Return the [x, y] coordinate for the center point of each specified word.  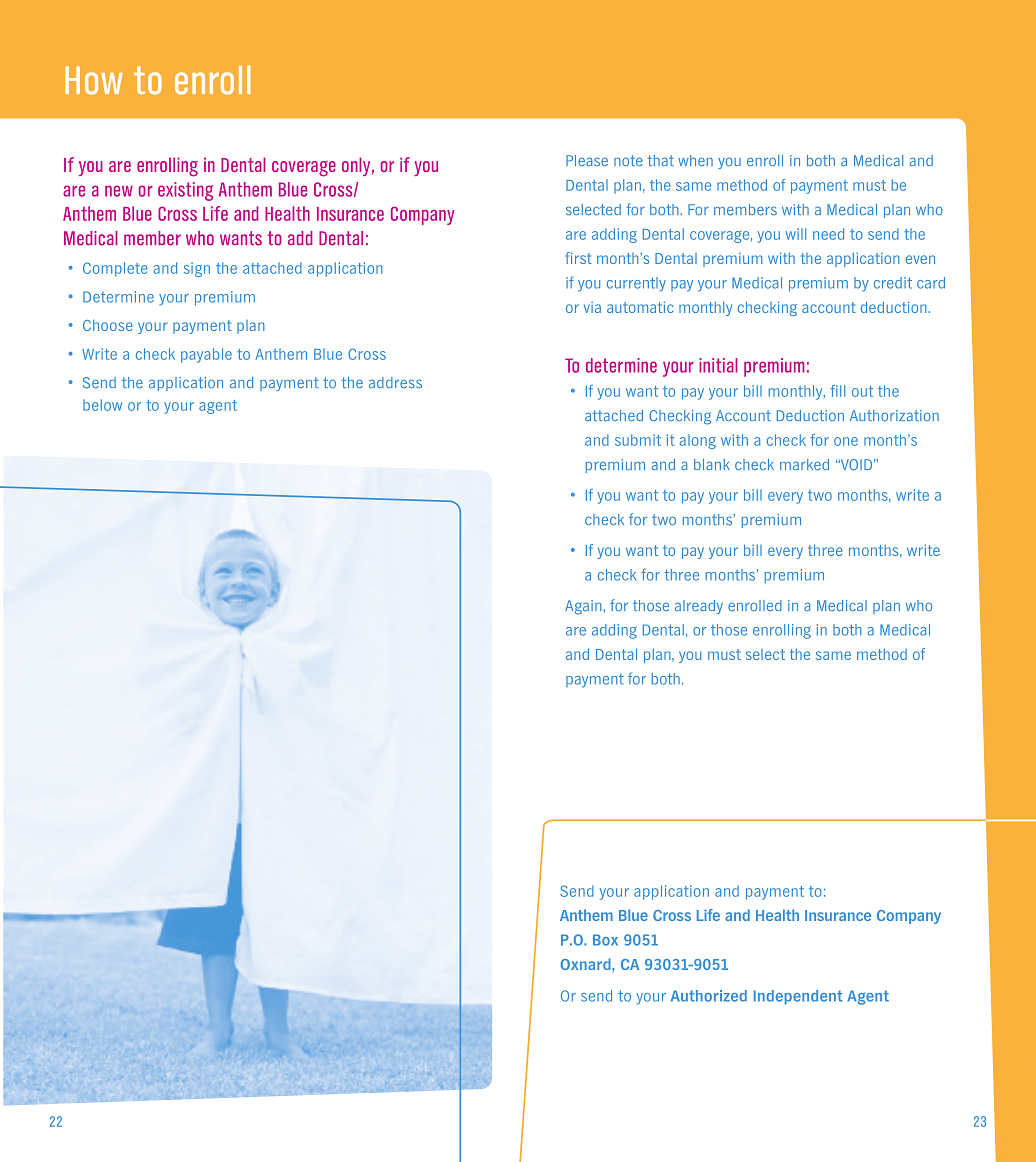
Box [605, 940]
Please [587, 160]
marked [804, 464]
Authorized [709, 996]
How [94, 80]
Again [584, 607]
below [102, 405]
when [695, 160]
